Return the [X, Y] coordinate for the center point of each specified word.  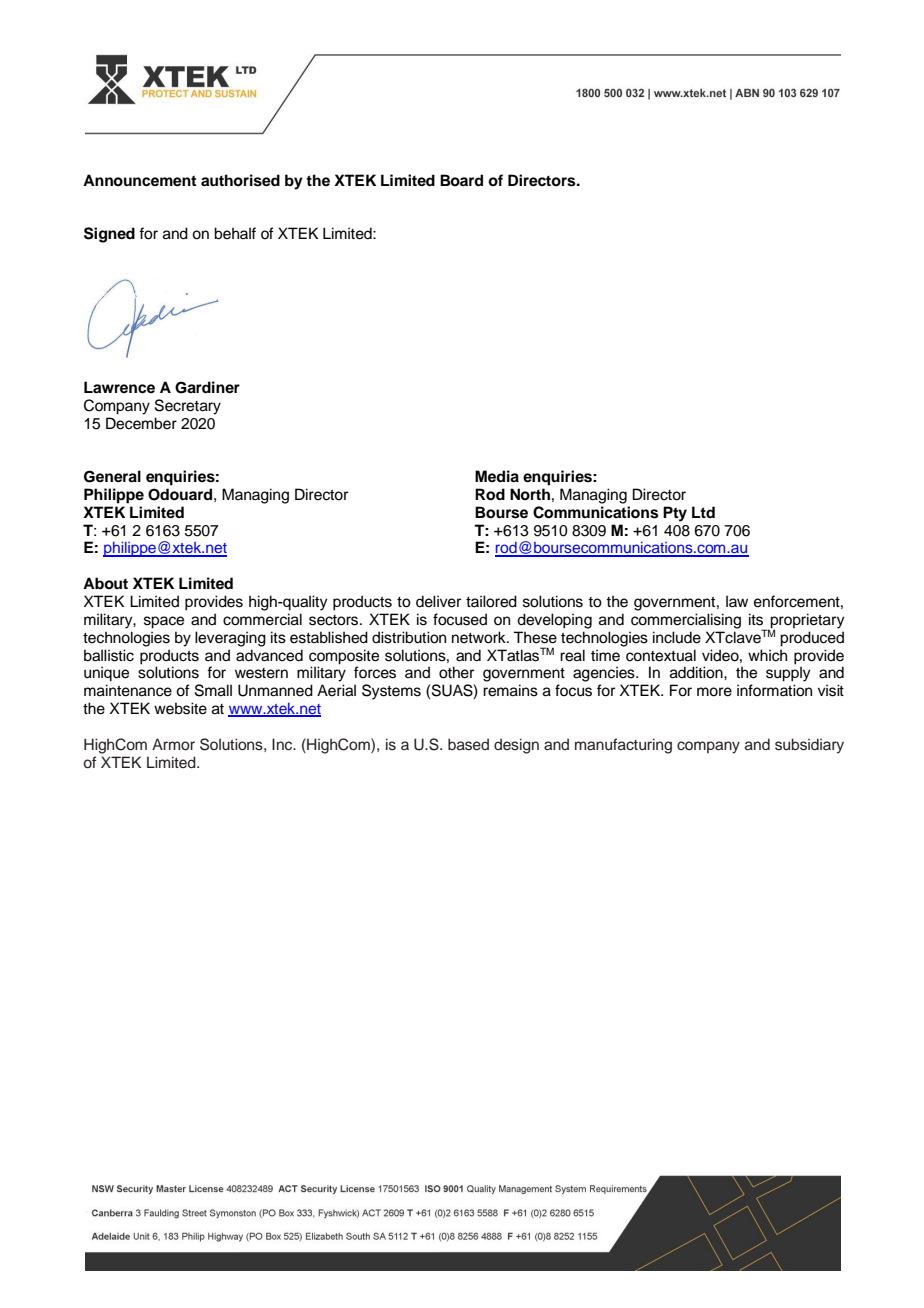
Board [461, 180]
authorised [240, 180]
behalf [235, 233]
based [468, 744]
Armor [173, 744]
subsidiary [809, 746]
